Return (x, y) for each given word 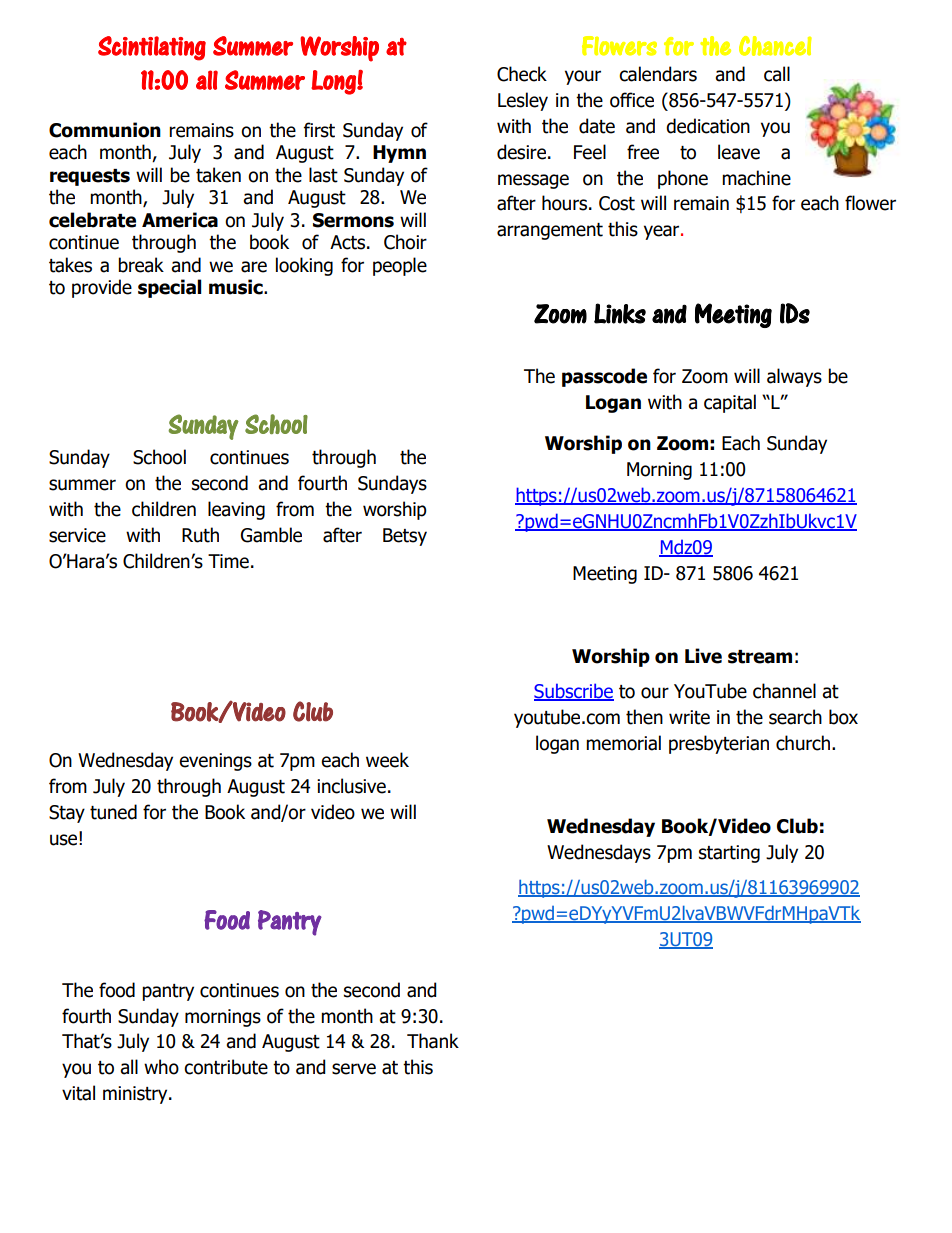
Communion (105, 130)
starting (729, 854)
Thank (433, 1041)
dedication (708, 126)
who (161, 1067)
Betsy (405, 537)
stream (760, 657)
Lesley (523, 101)
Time (228, 561)
